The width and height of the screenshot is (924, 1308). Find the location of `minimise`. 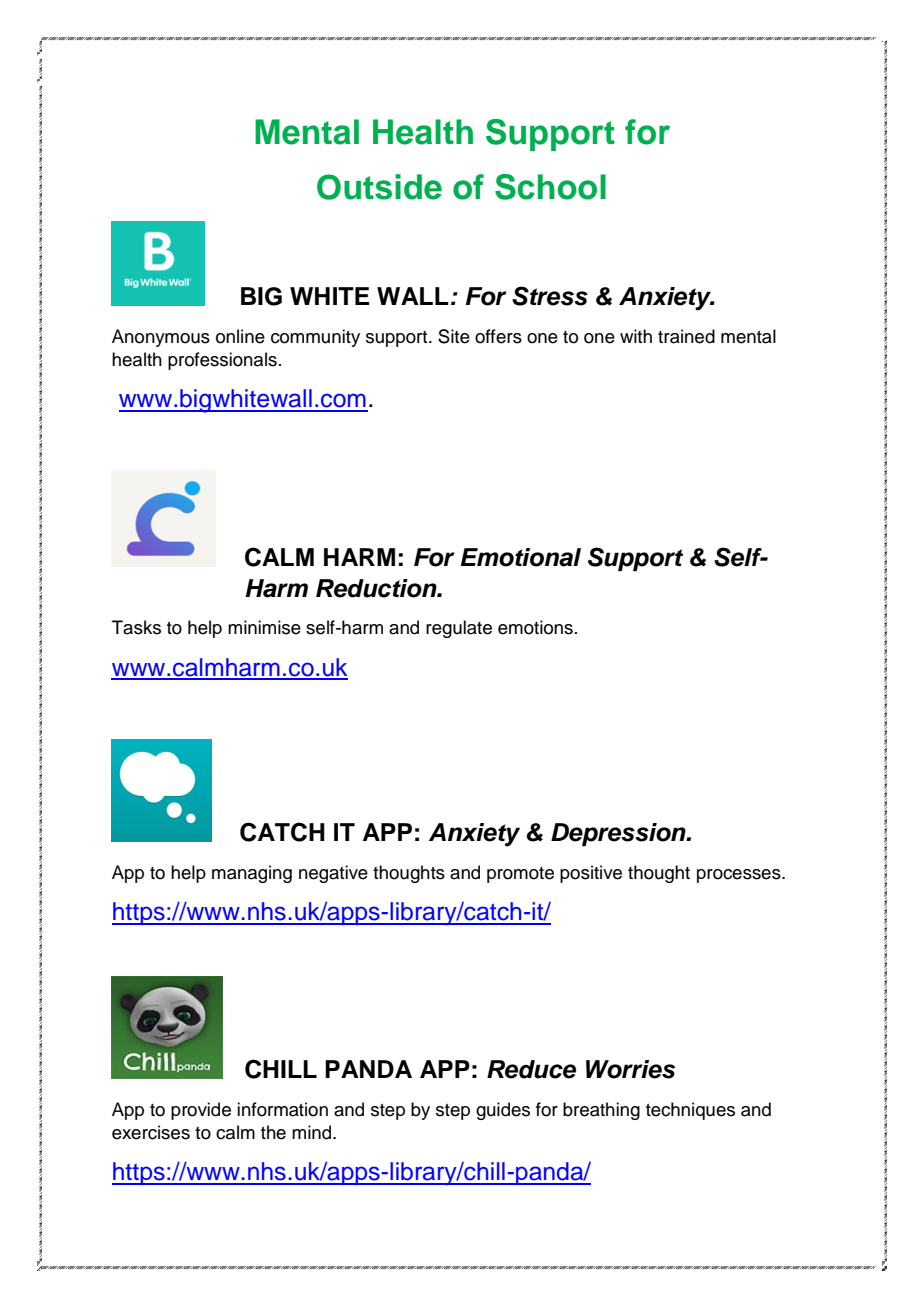

minimise is located at coordinates (264, 627).
